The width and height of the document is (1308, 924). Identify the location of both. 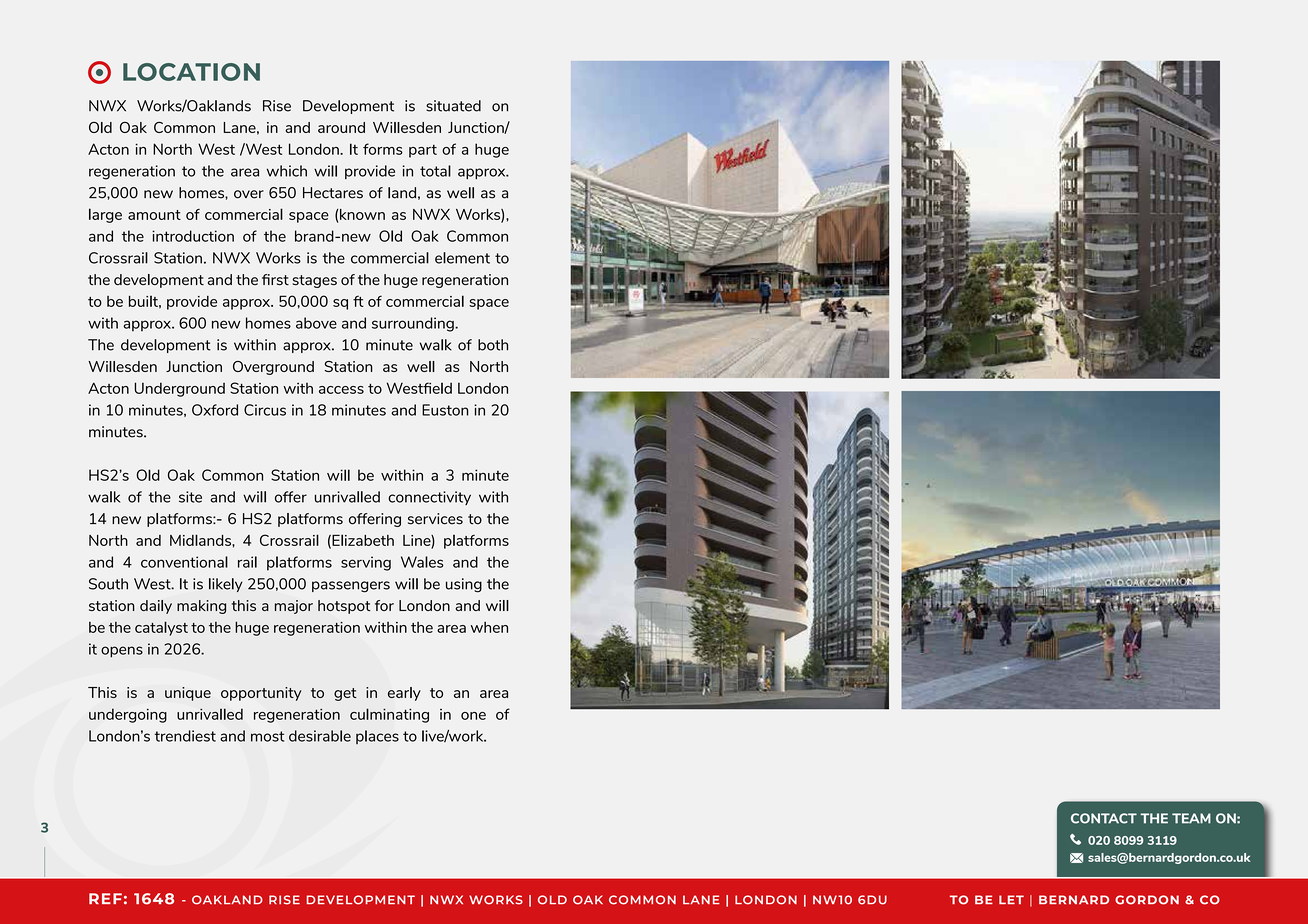
(493, 345).
